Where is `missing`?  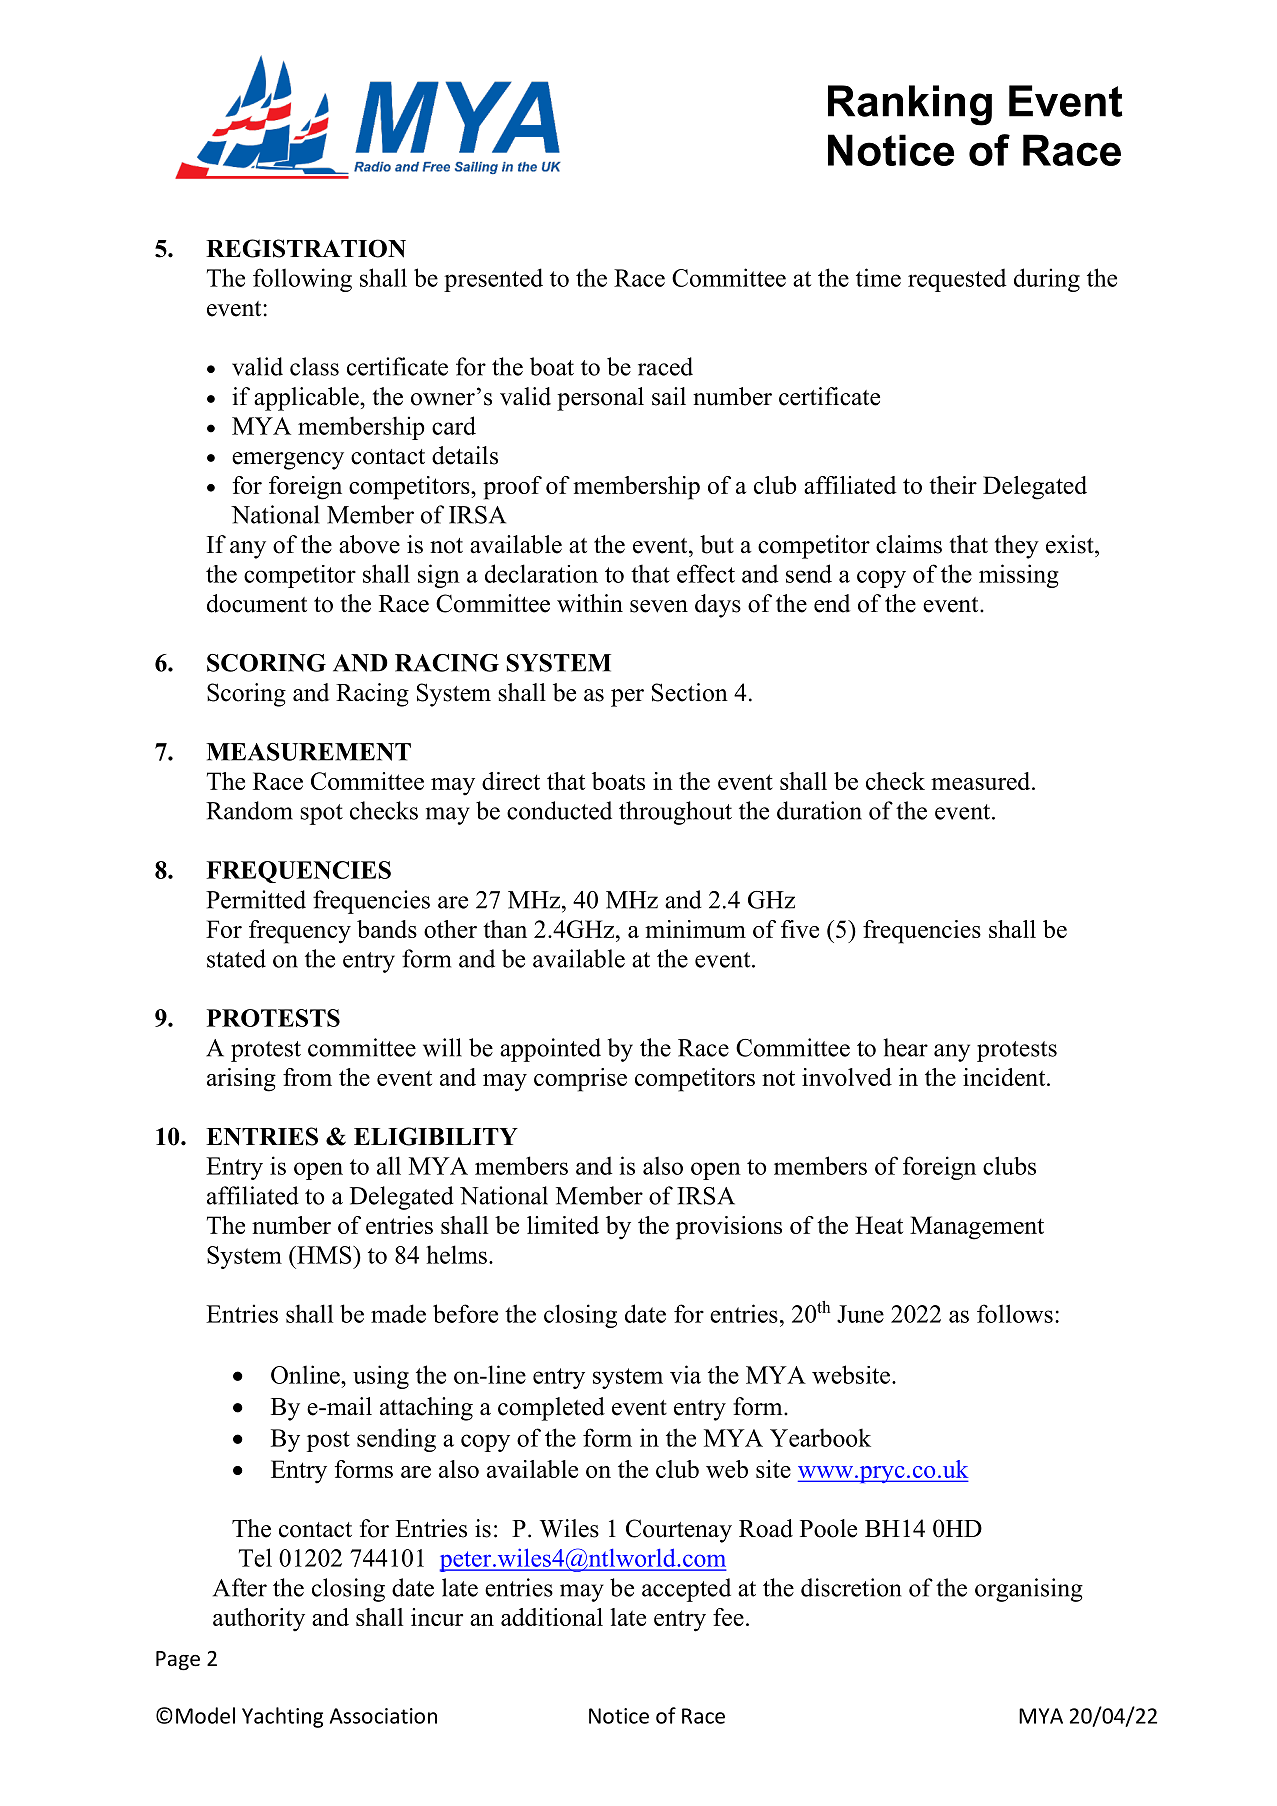 missing is located at coordinates (1019, 576).
